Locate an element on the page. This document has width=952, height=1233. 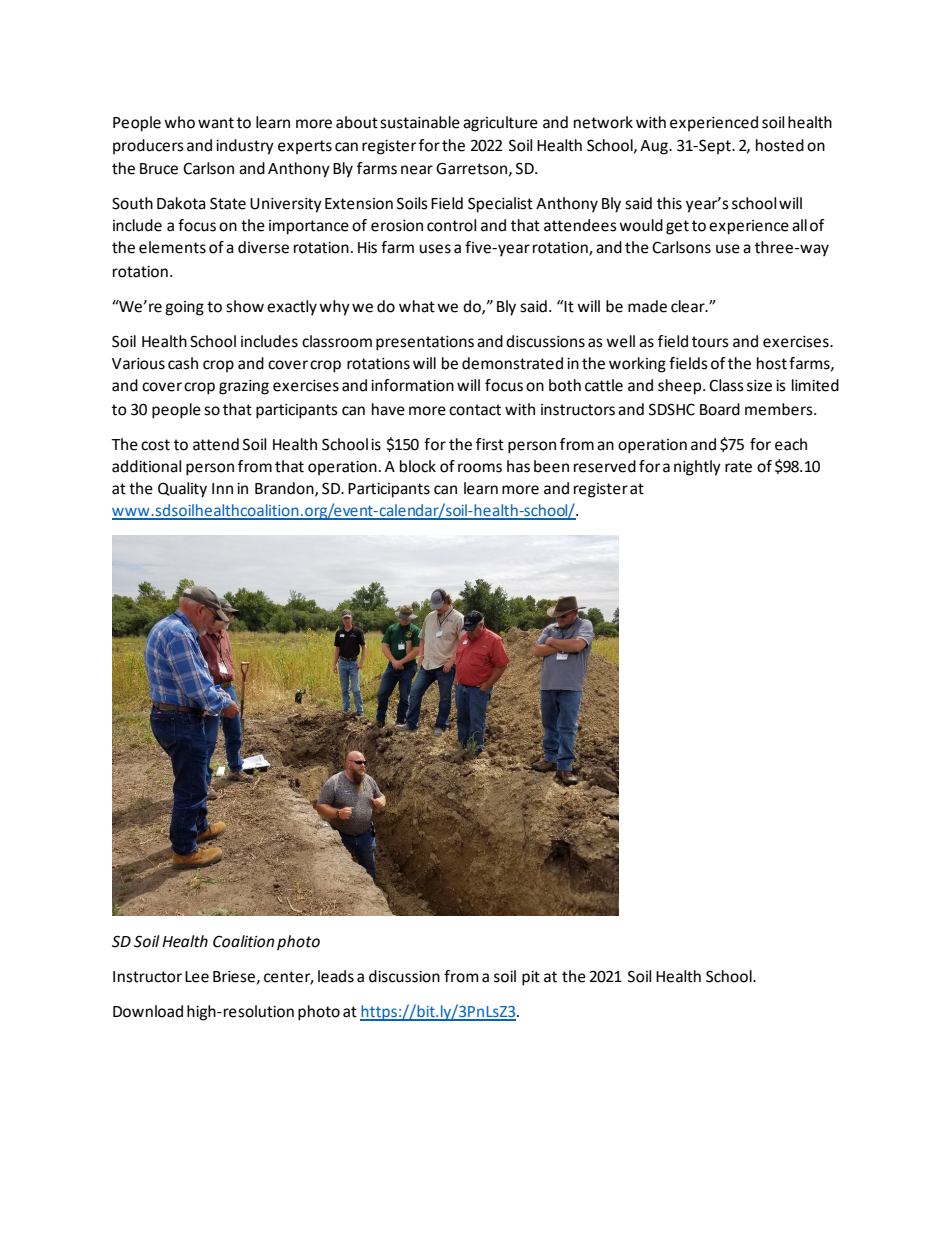
nightly is located at coordinates (697, 468).
